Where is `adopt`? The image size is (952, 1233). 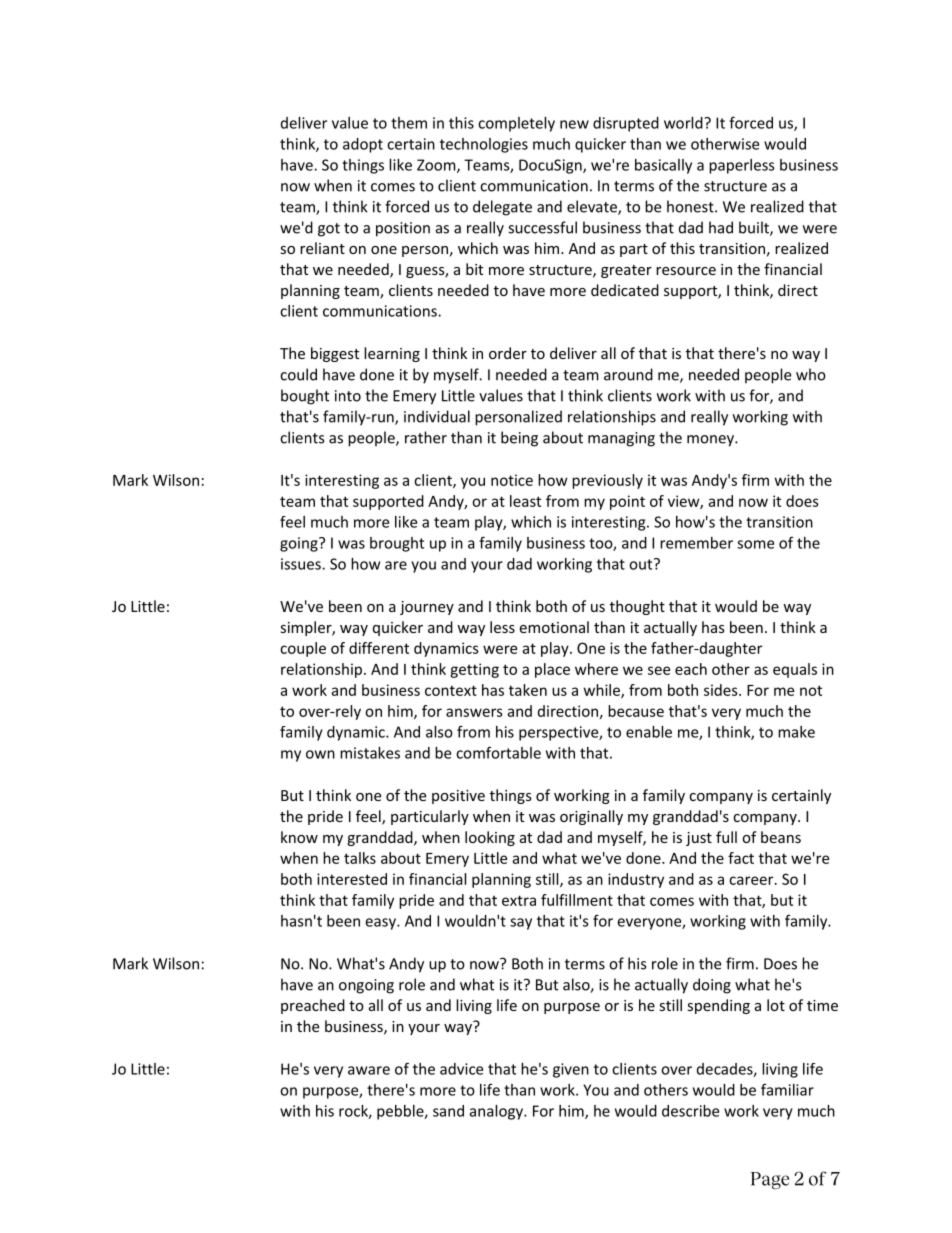
adopt is located at coordinates (363, 145).
